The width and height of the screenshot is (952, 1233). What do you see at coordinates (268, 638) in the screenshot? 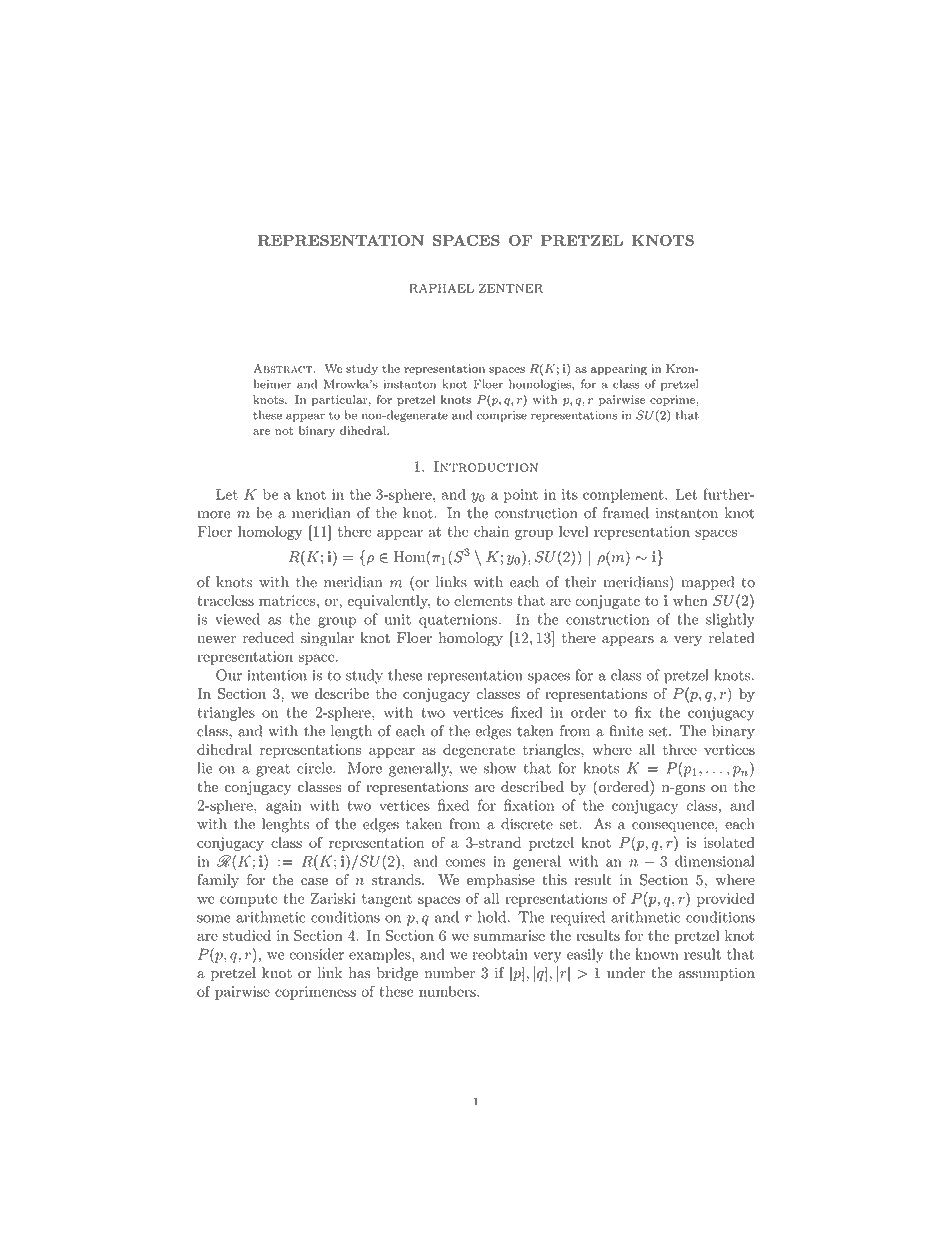
I see `reduced` at bounding box center [268, 638].
